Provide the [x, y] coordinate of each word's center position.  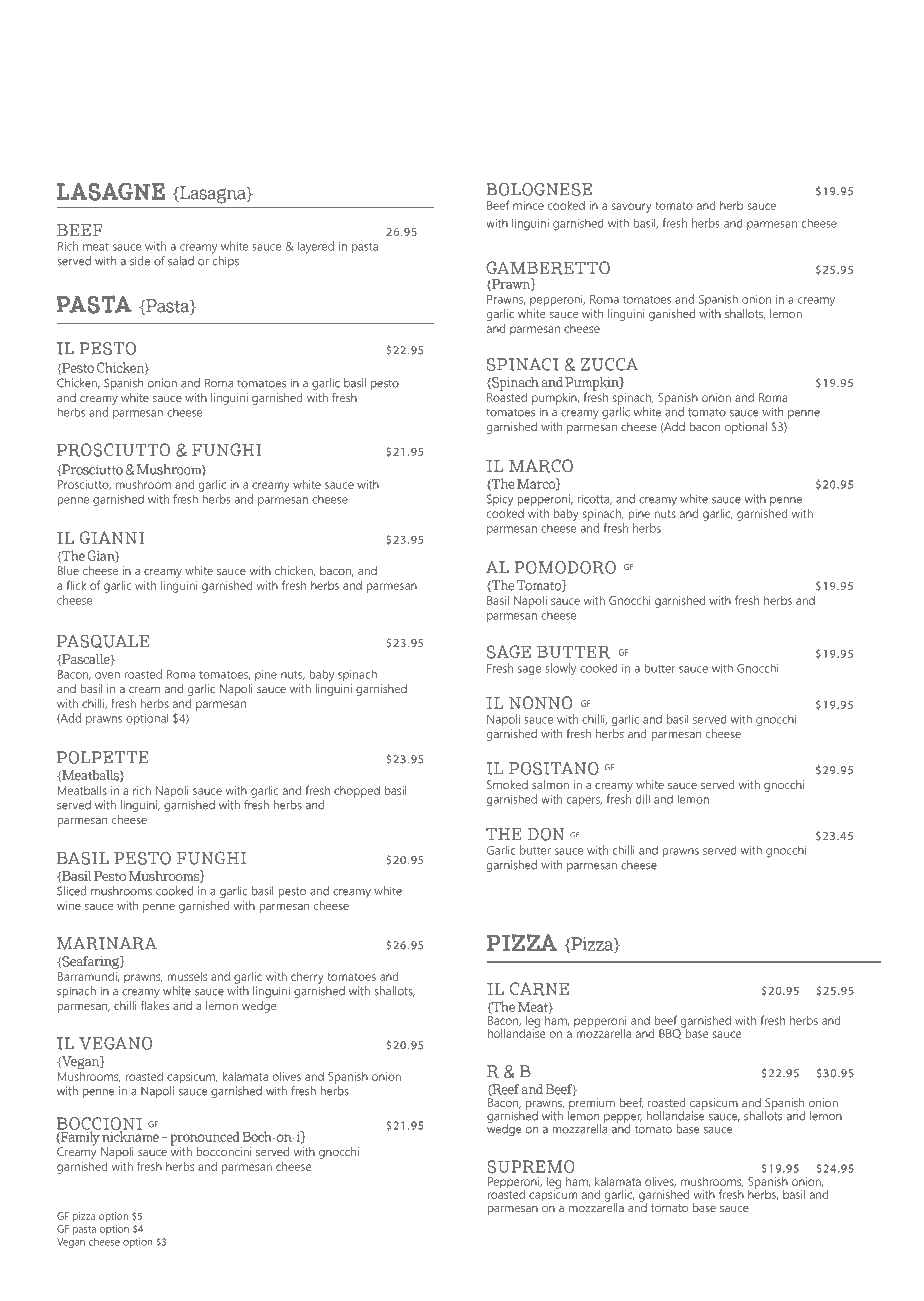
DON [546, 834]
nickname [130, 1135]
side [140, 261]
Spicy [500, 500]
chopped [357, 792]
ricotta [594, 499]
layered [315, 247]
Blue [68, 570]
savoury [631, 208]
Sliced [72, 891]
